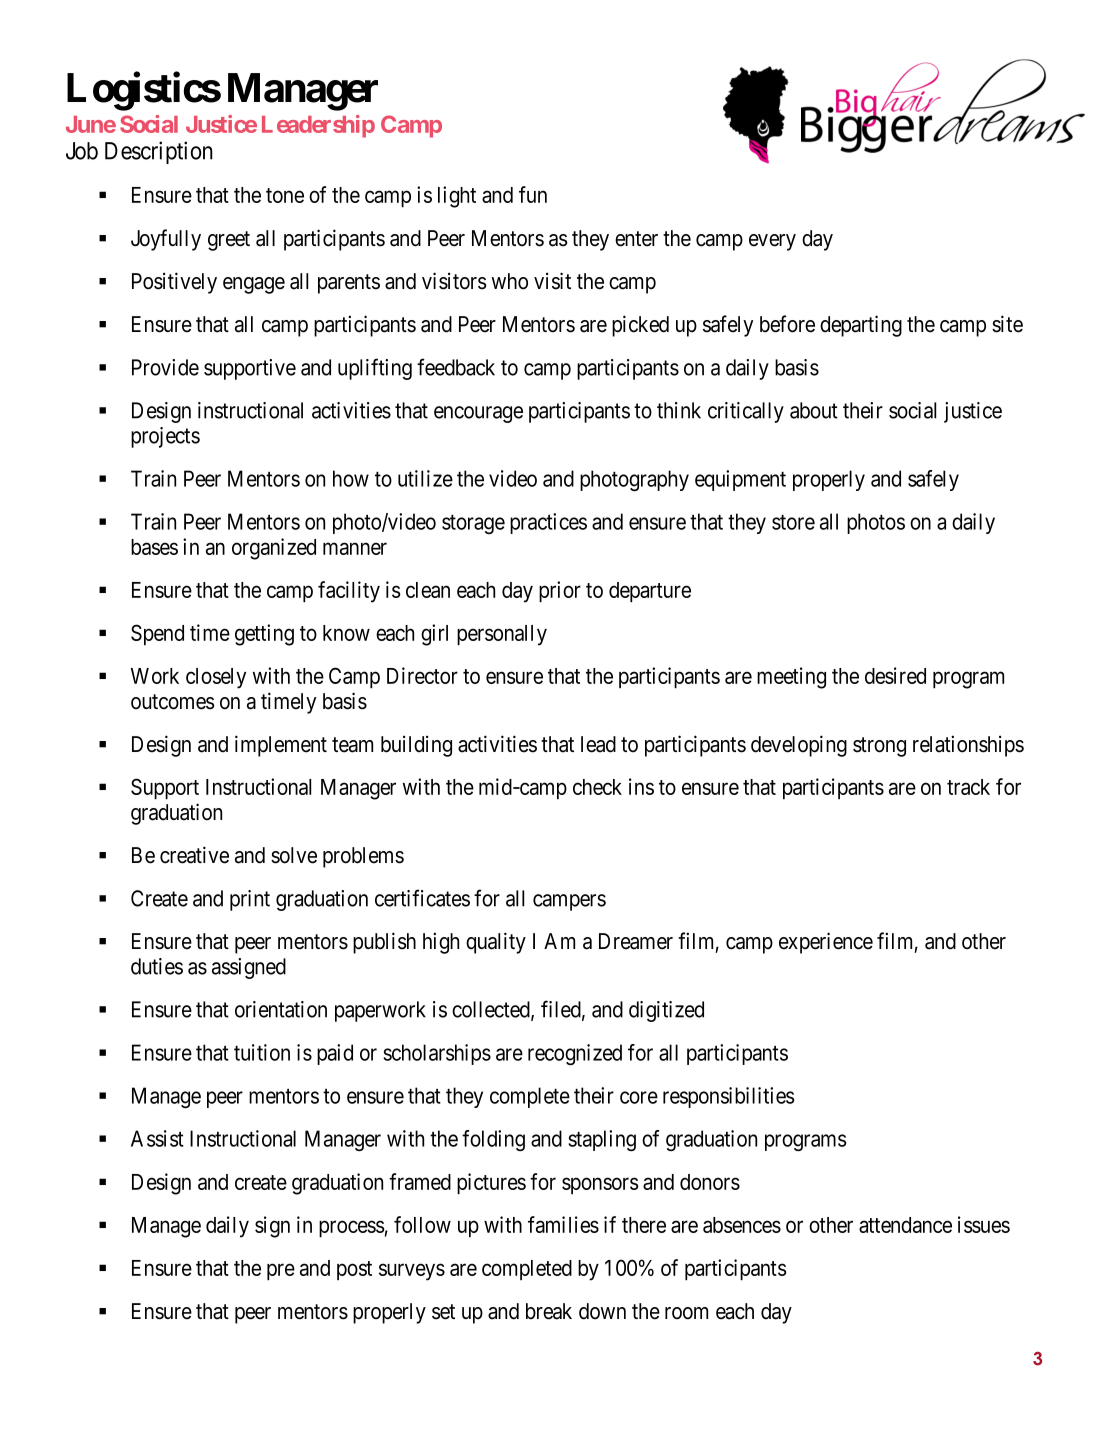 The width and height of the page is (1108, 1434). Describe the element at coordinates (772, 242) in the page. I see `every` at that location.
